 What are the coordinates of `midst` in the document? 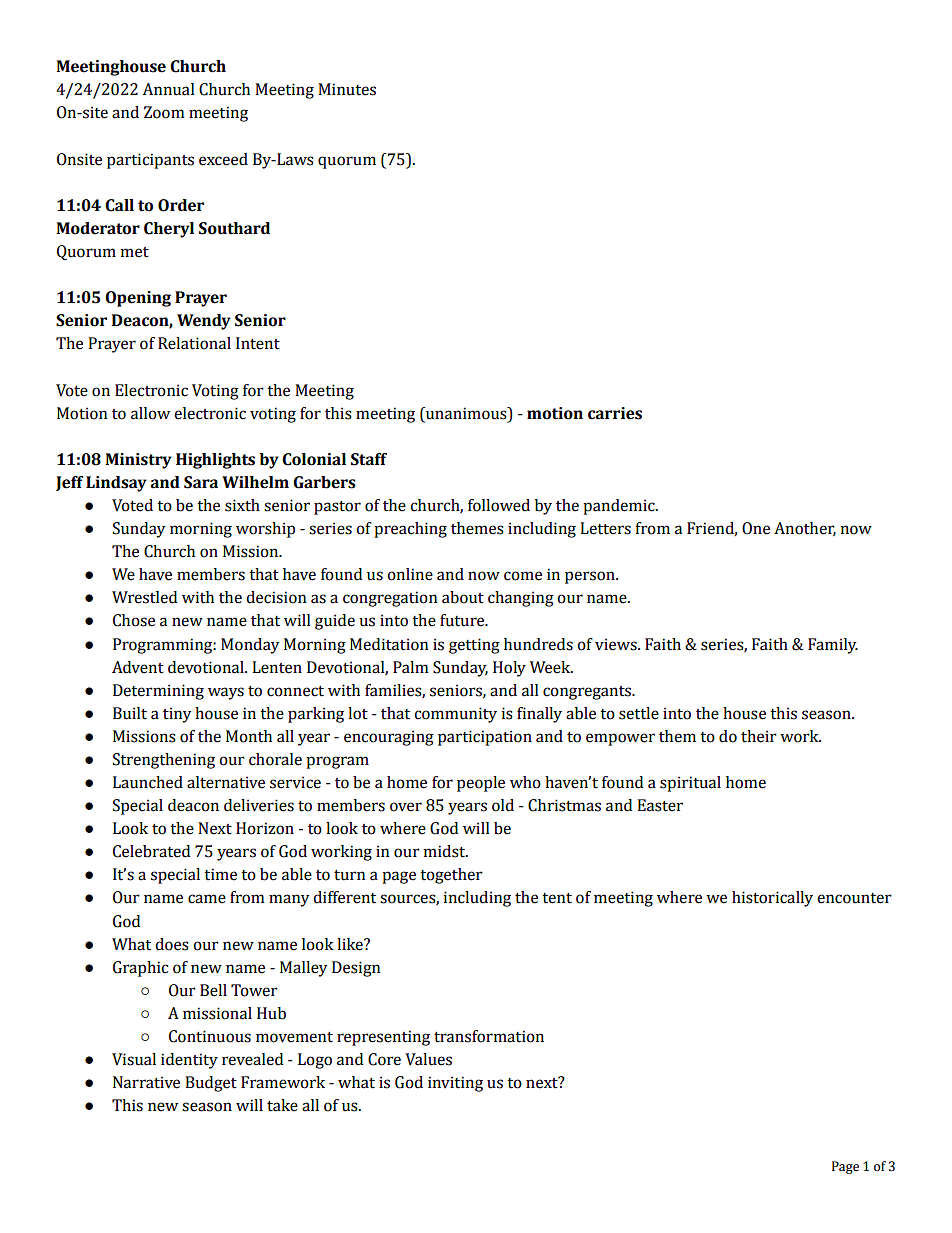 It's located at (445, 851).
